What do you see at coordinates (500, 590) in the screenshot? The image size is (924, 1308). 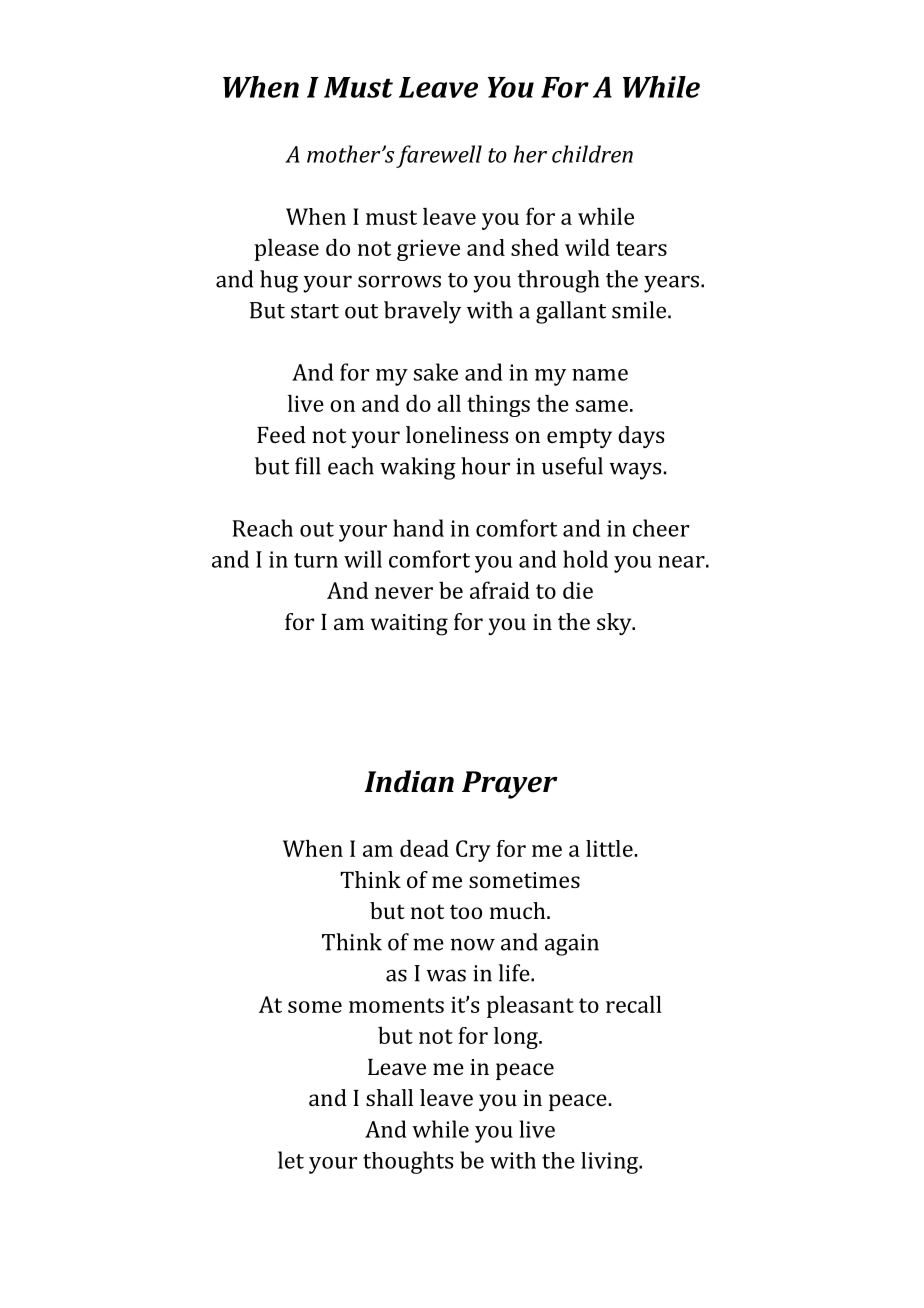 I see `afraid` at bounding box center [500, 590].
